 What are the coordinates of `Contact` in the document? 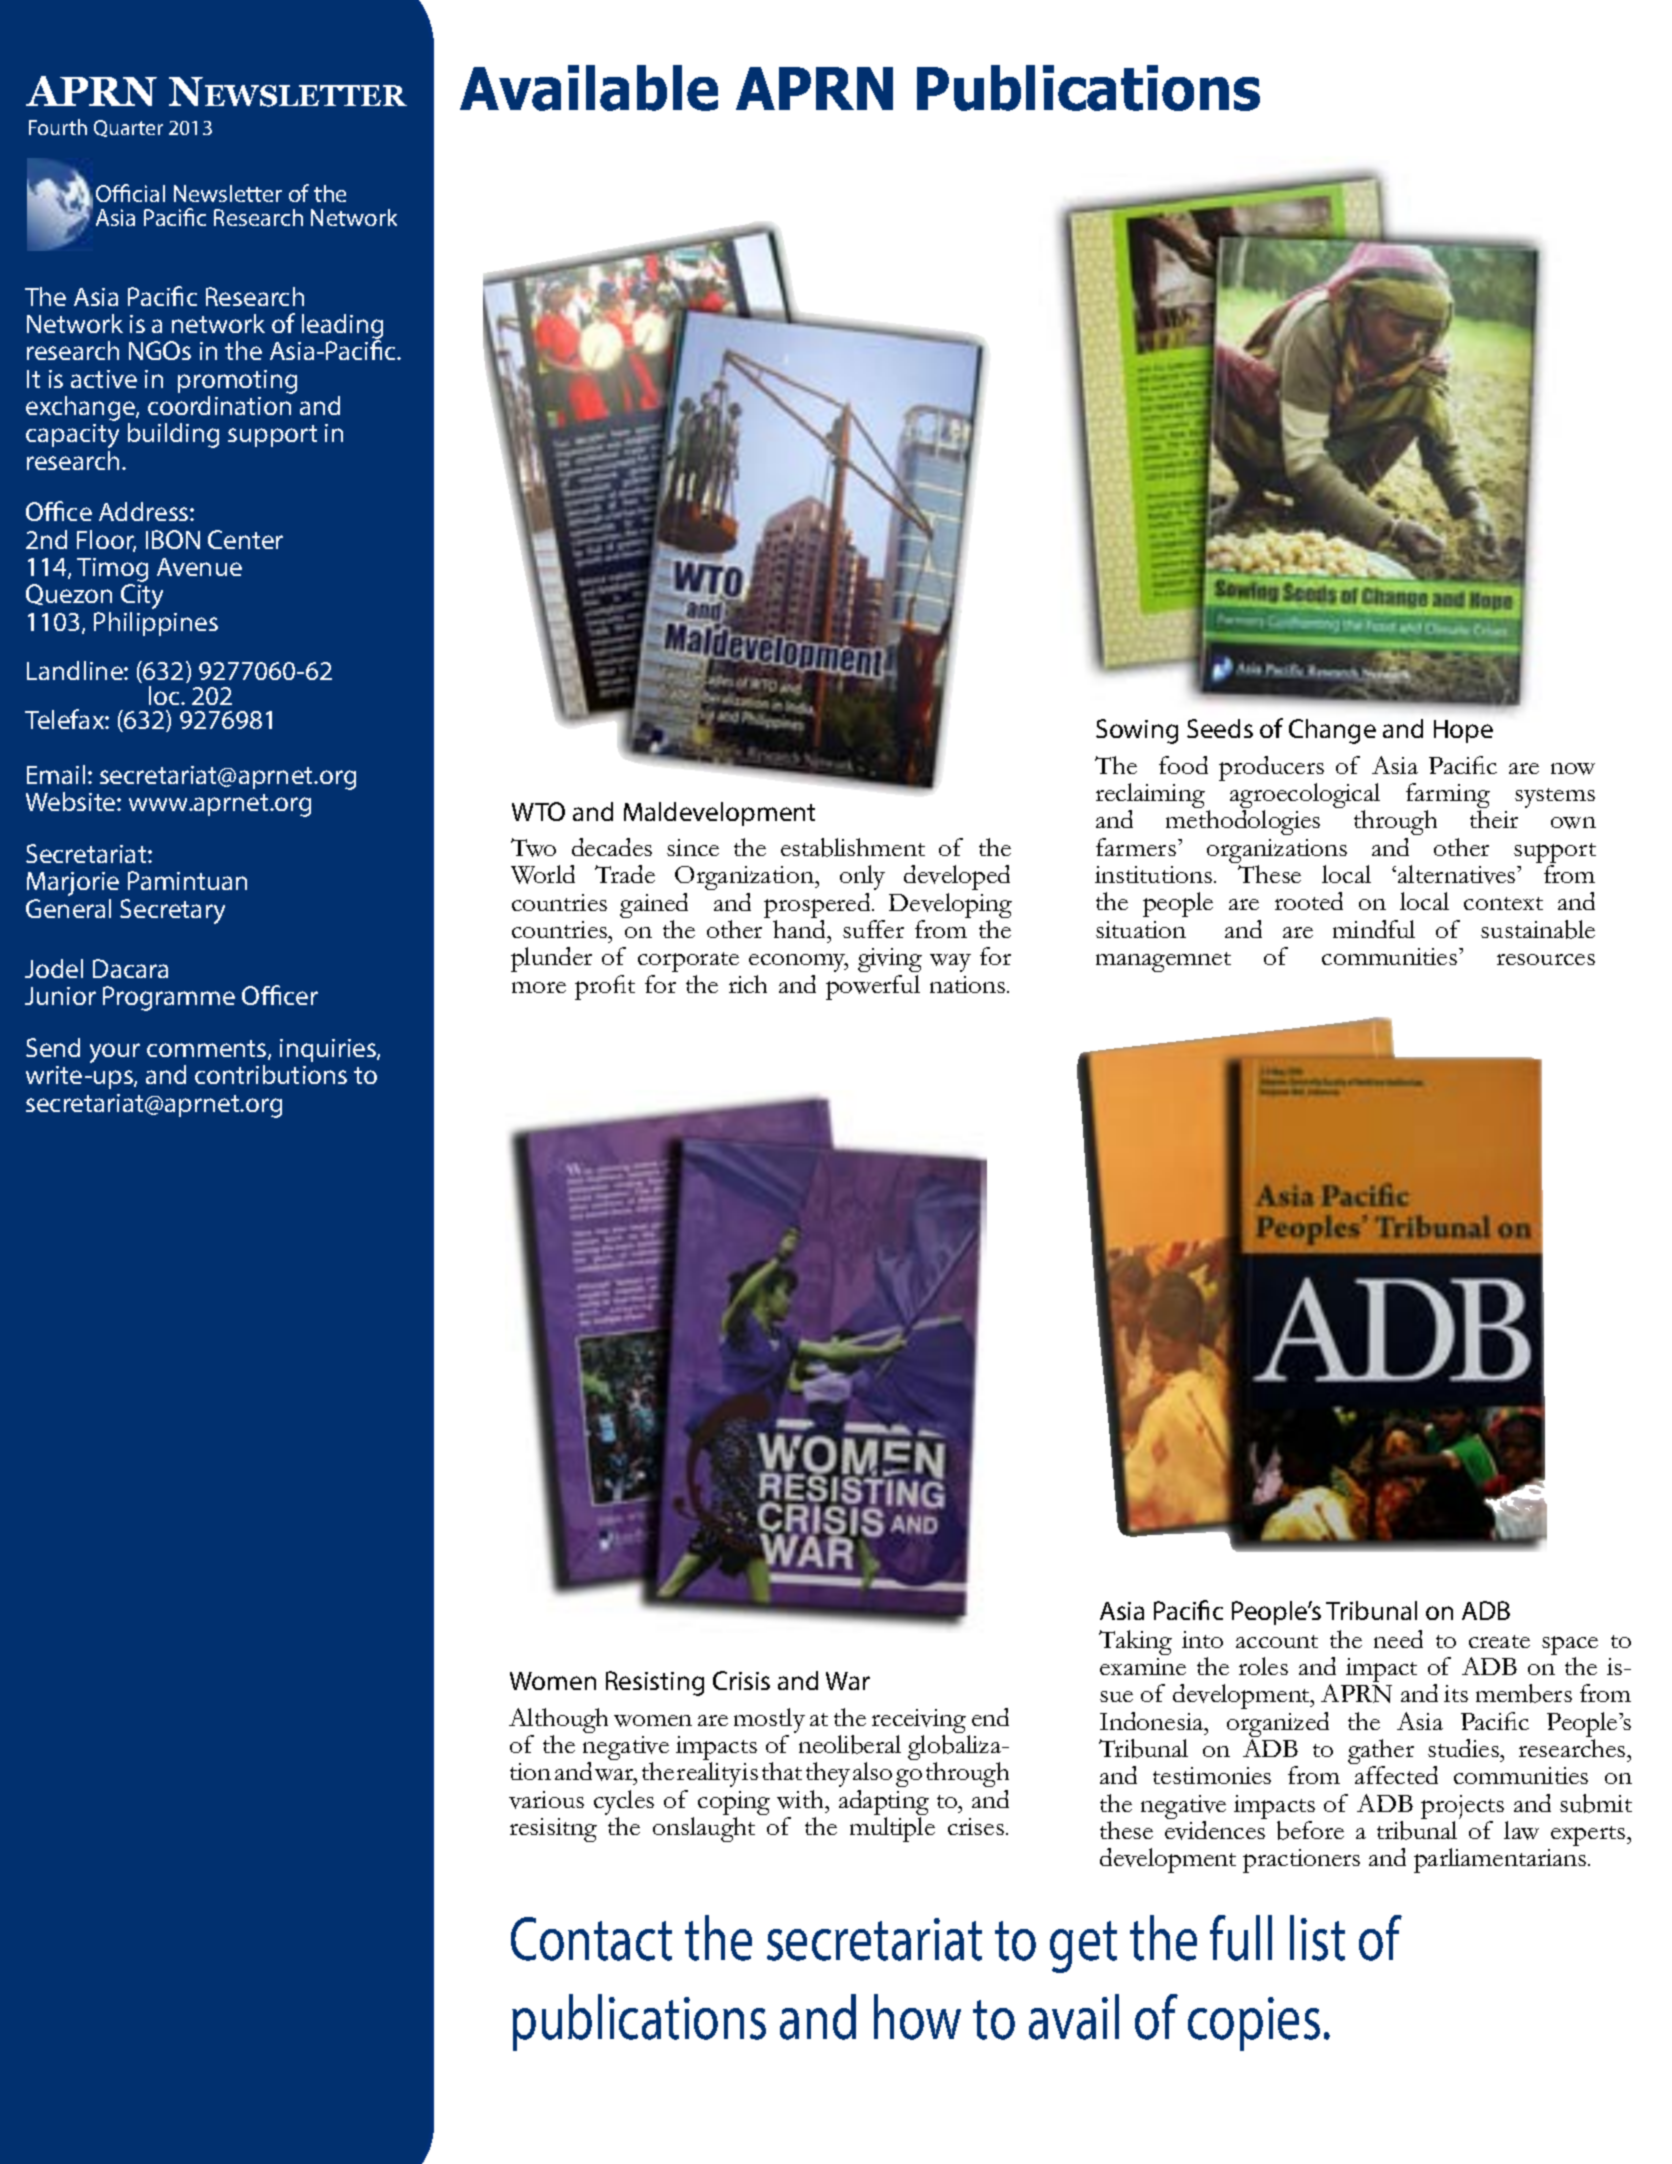 It's located at (591, 1939).
